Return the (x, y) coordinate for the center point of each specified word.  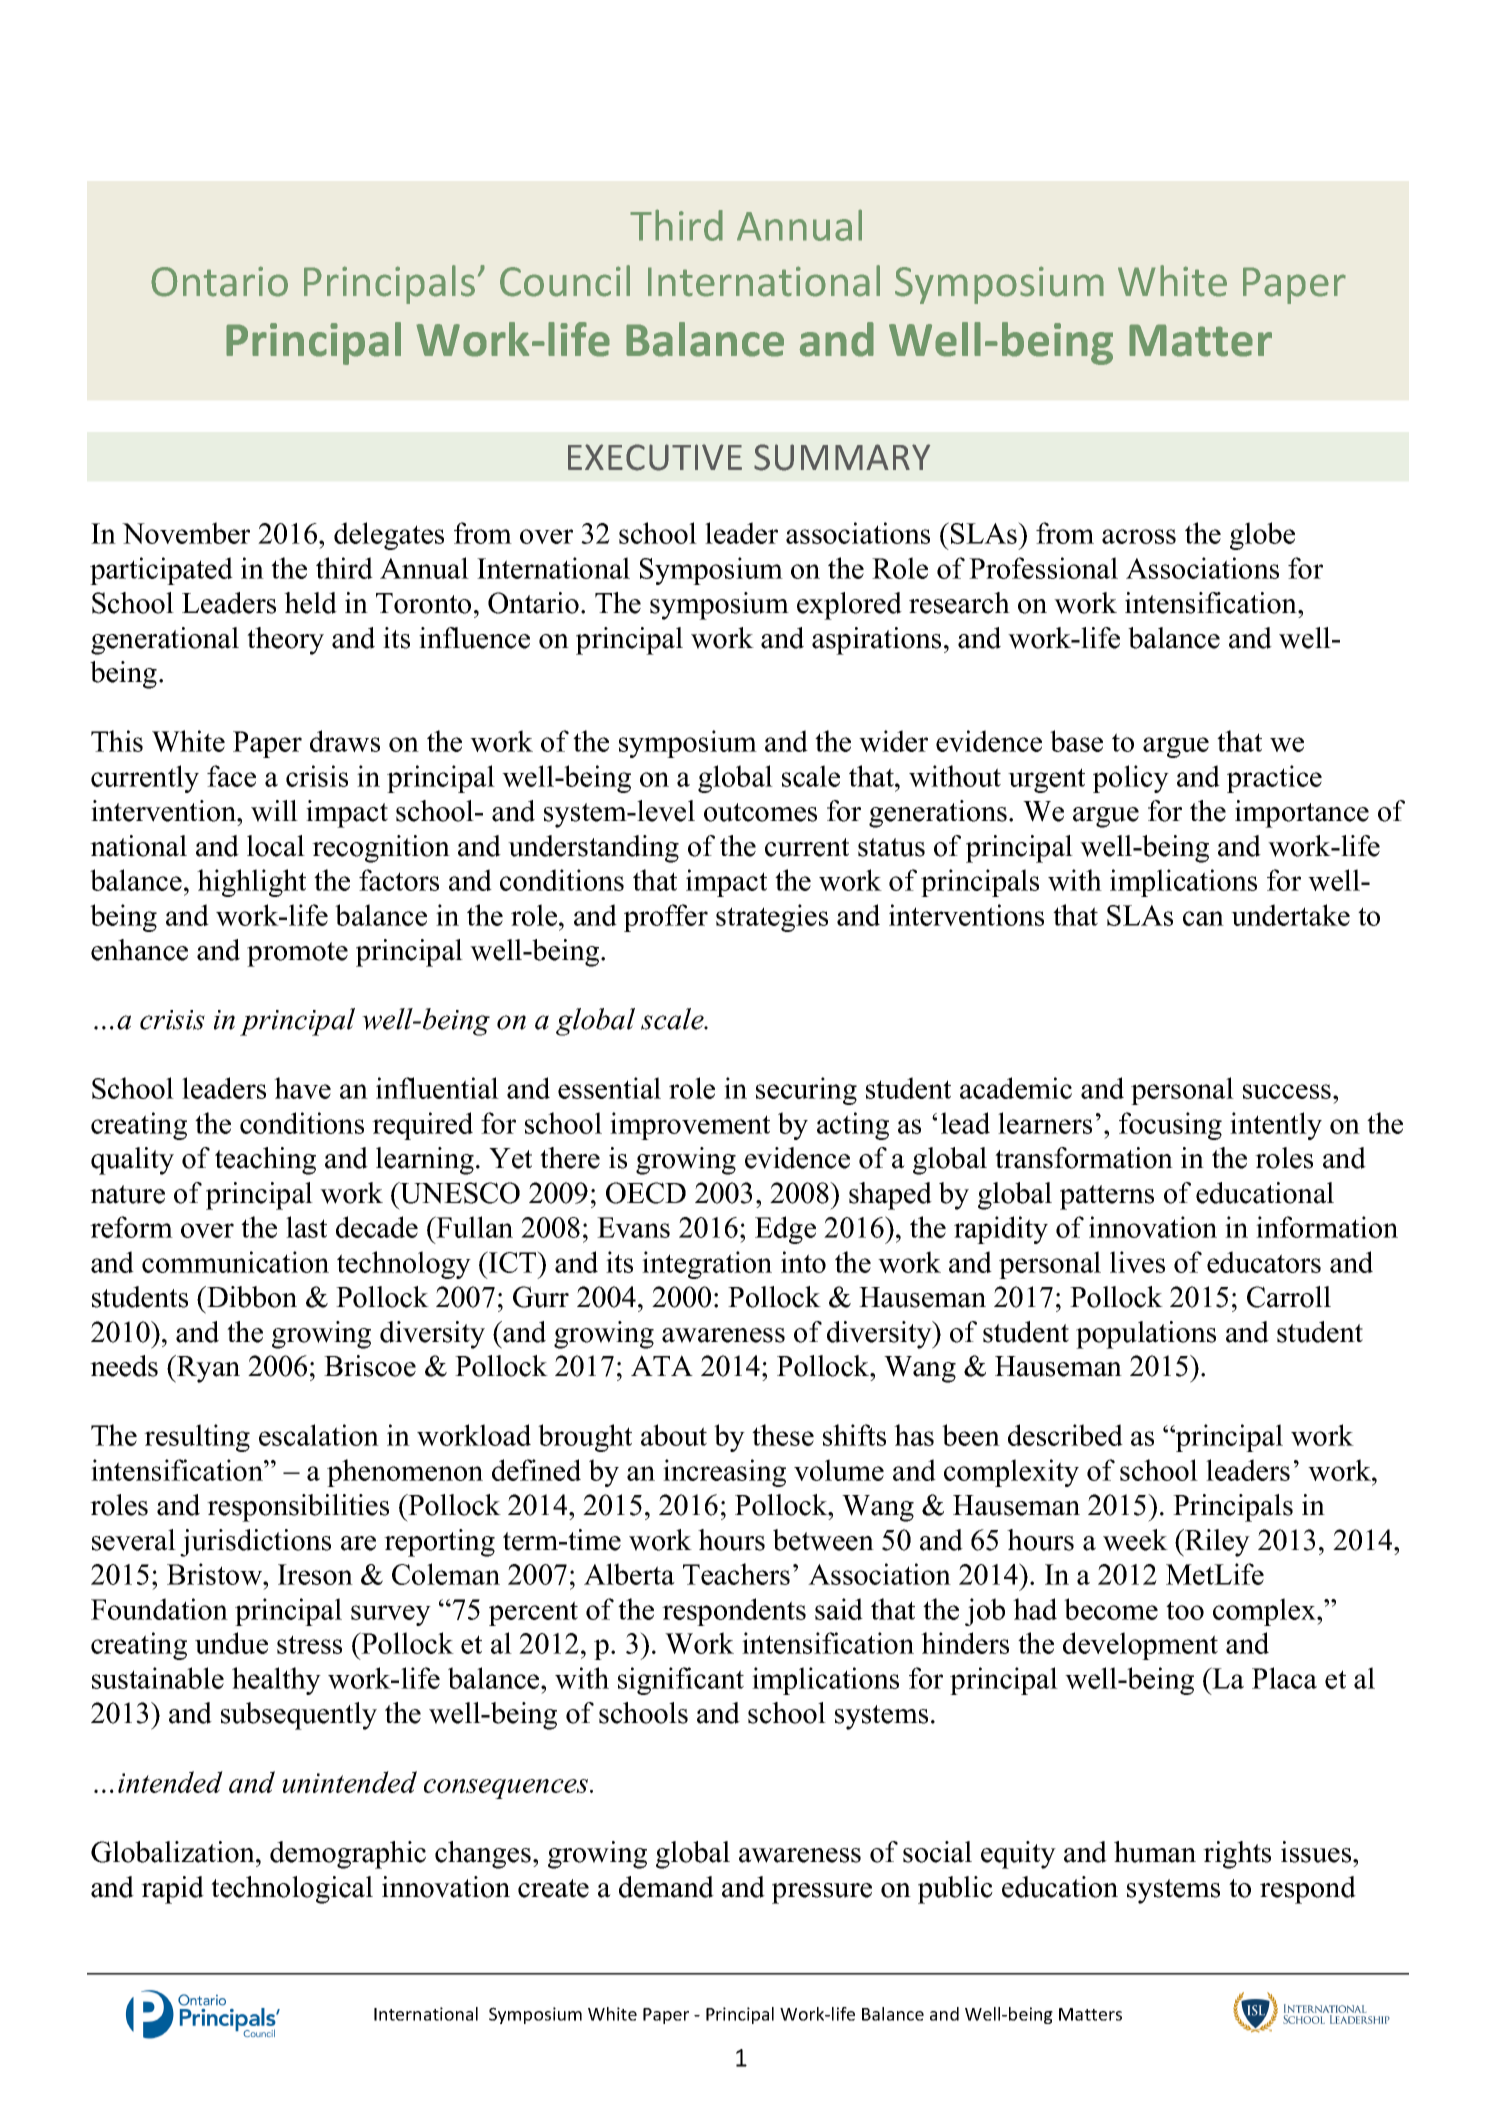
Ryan (207, 1369)
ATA (662, 1365)
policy (1131, 779)
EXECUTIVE (655, 457)
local (276, 846)
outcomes (760, 812)
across (1139, 536)
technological (292, 1890)
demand (666, 1887)
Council (565, 281)
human (1155, 1852)
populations (1146, 1335)
